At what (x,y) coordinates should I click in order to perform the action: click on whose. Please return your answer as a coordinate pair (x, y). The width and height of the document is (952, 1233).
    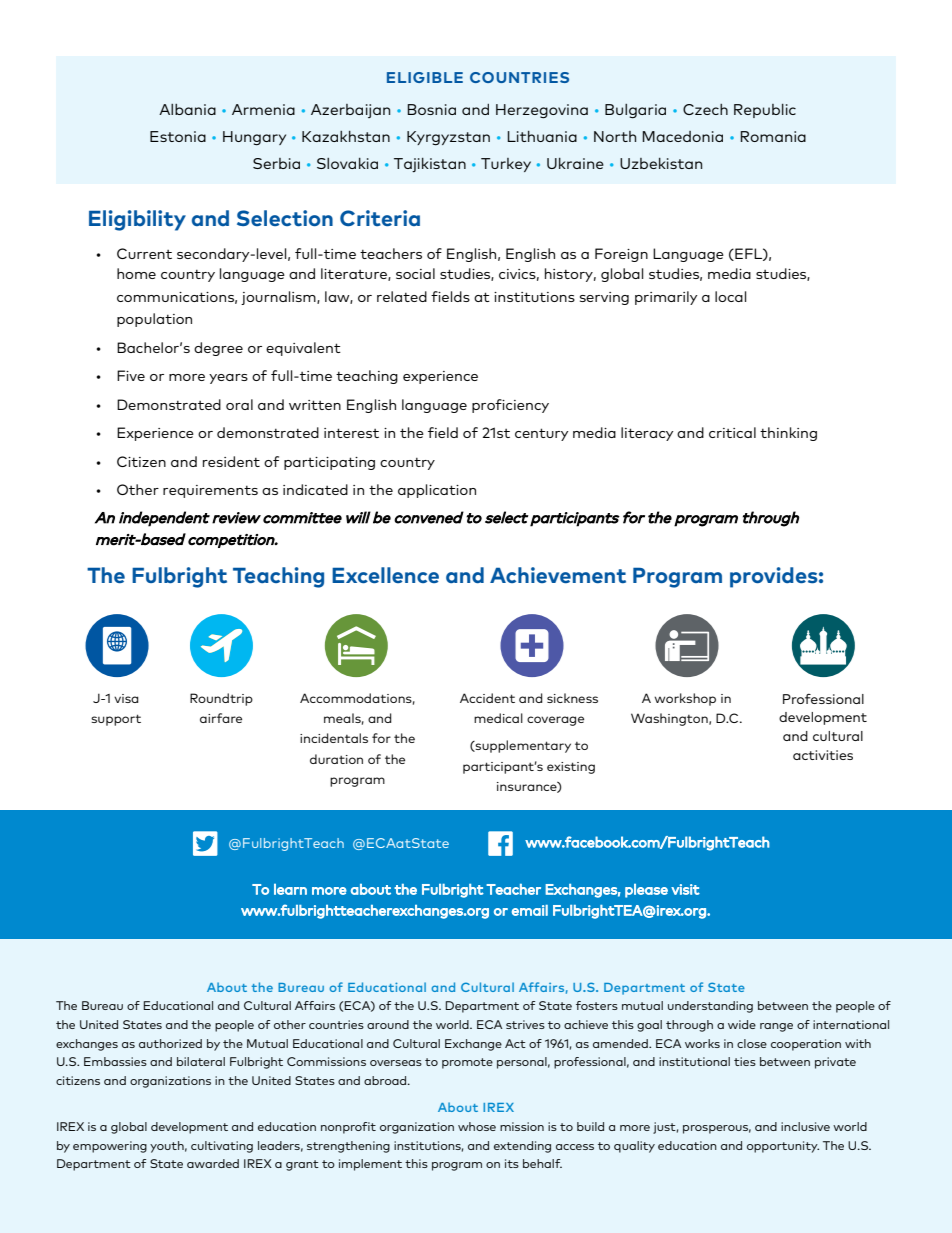
    Looking at the image, I should click on (477, 1126).
